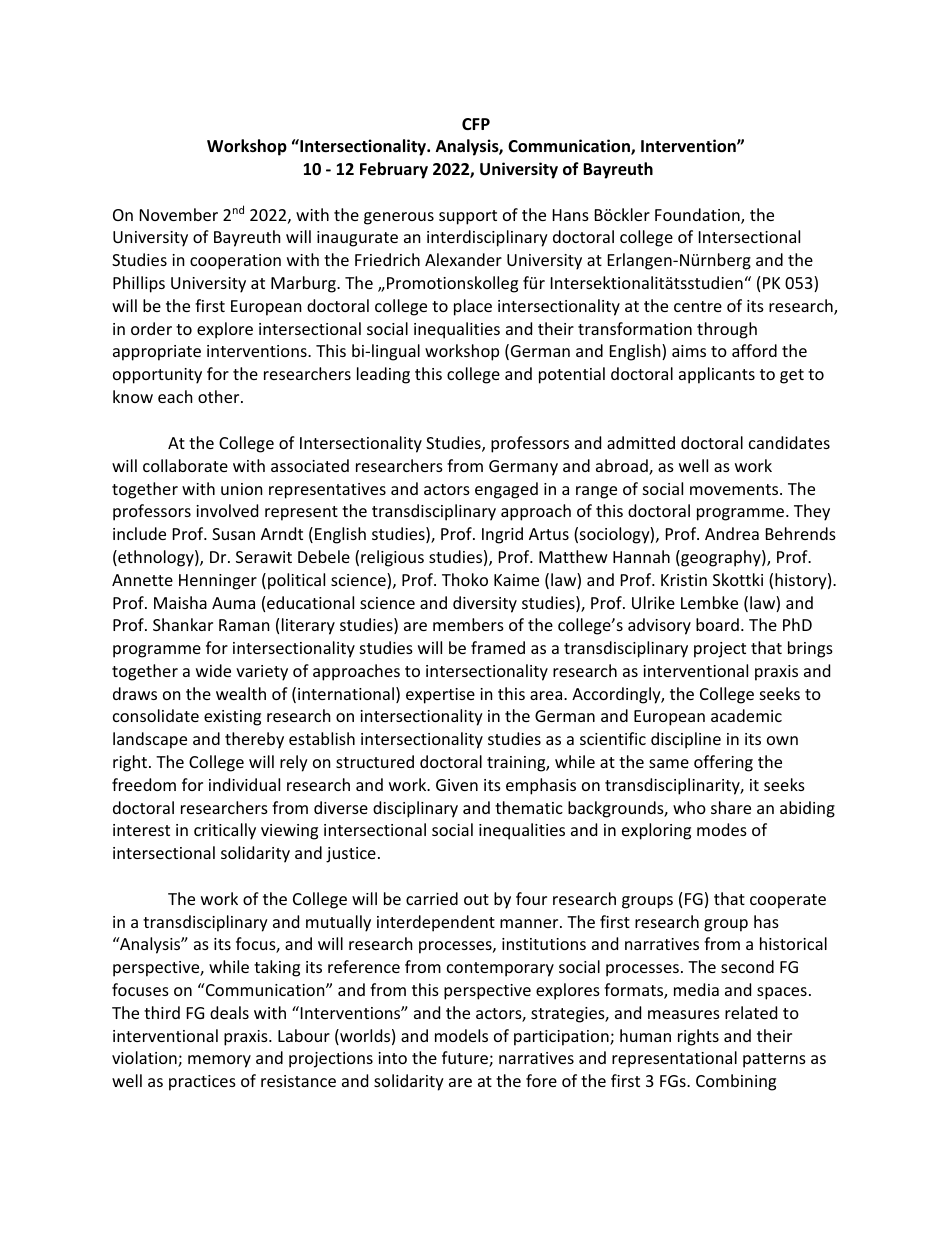 This image has height=1233, width=952. Describe the element at coordinates (476, 124) in the image. I see `CFP` at that location.
